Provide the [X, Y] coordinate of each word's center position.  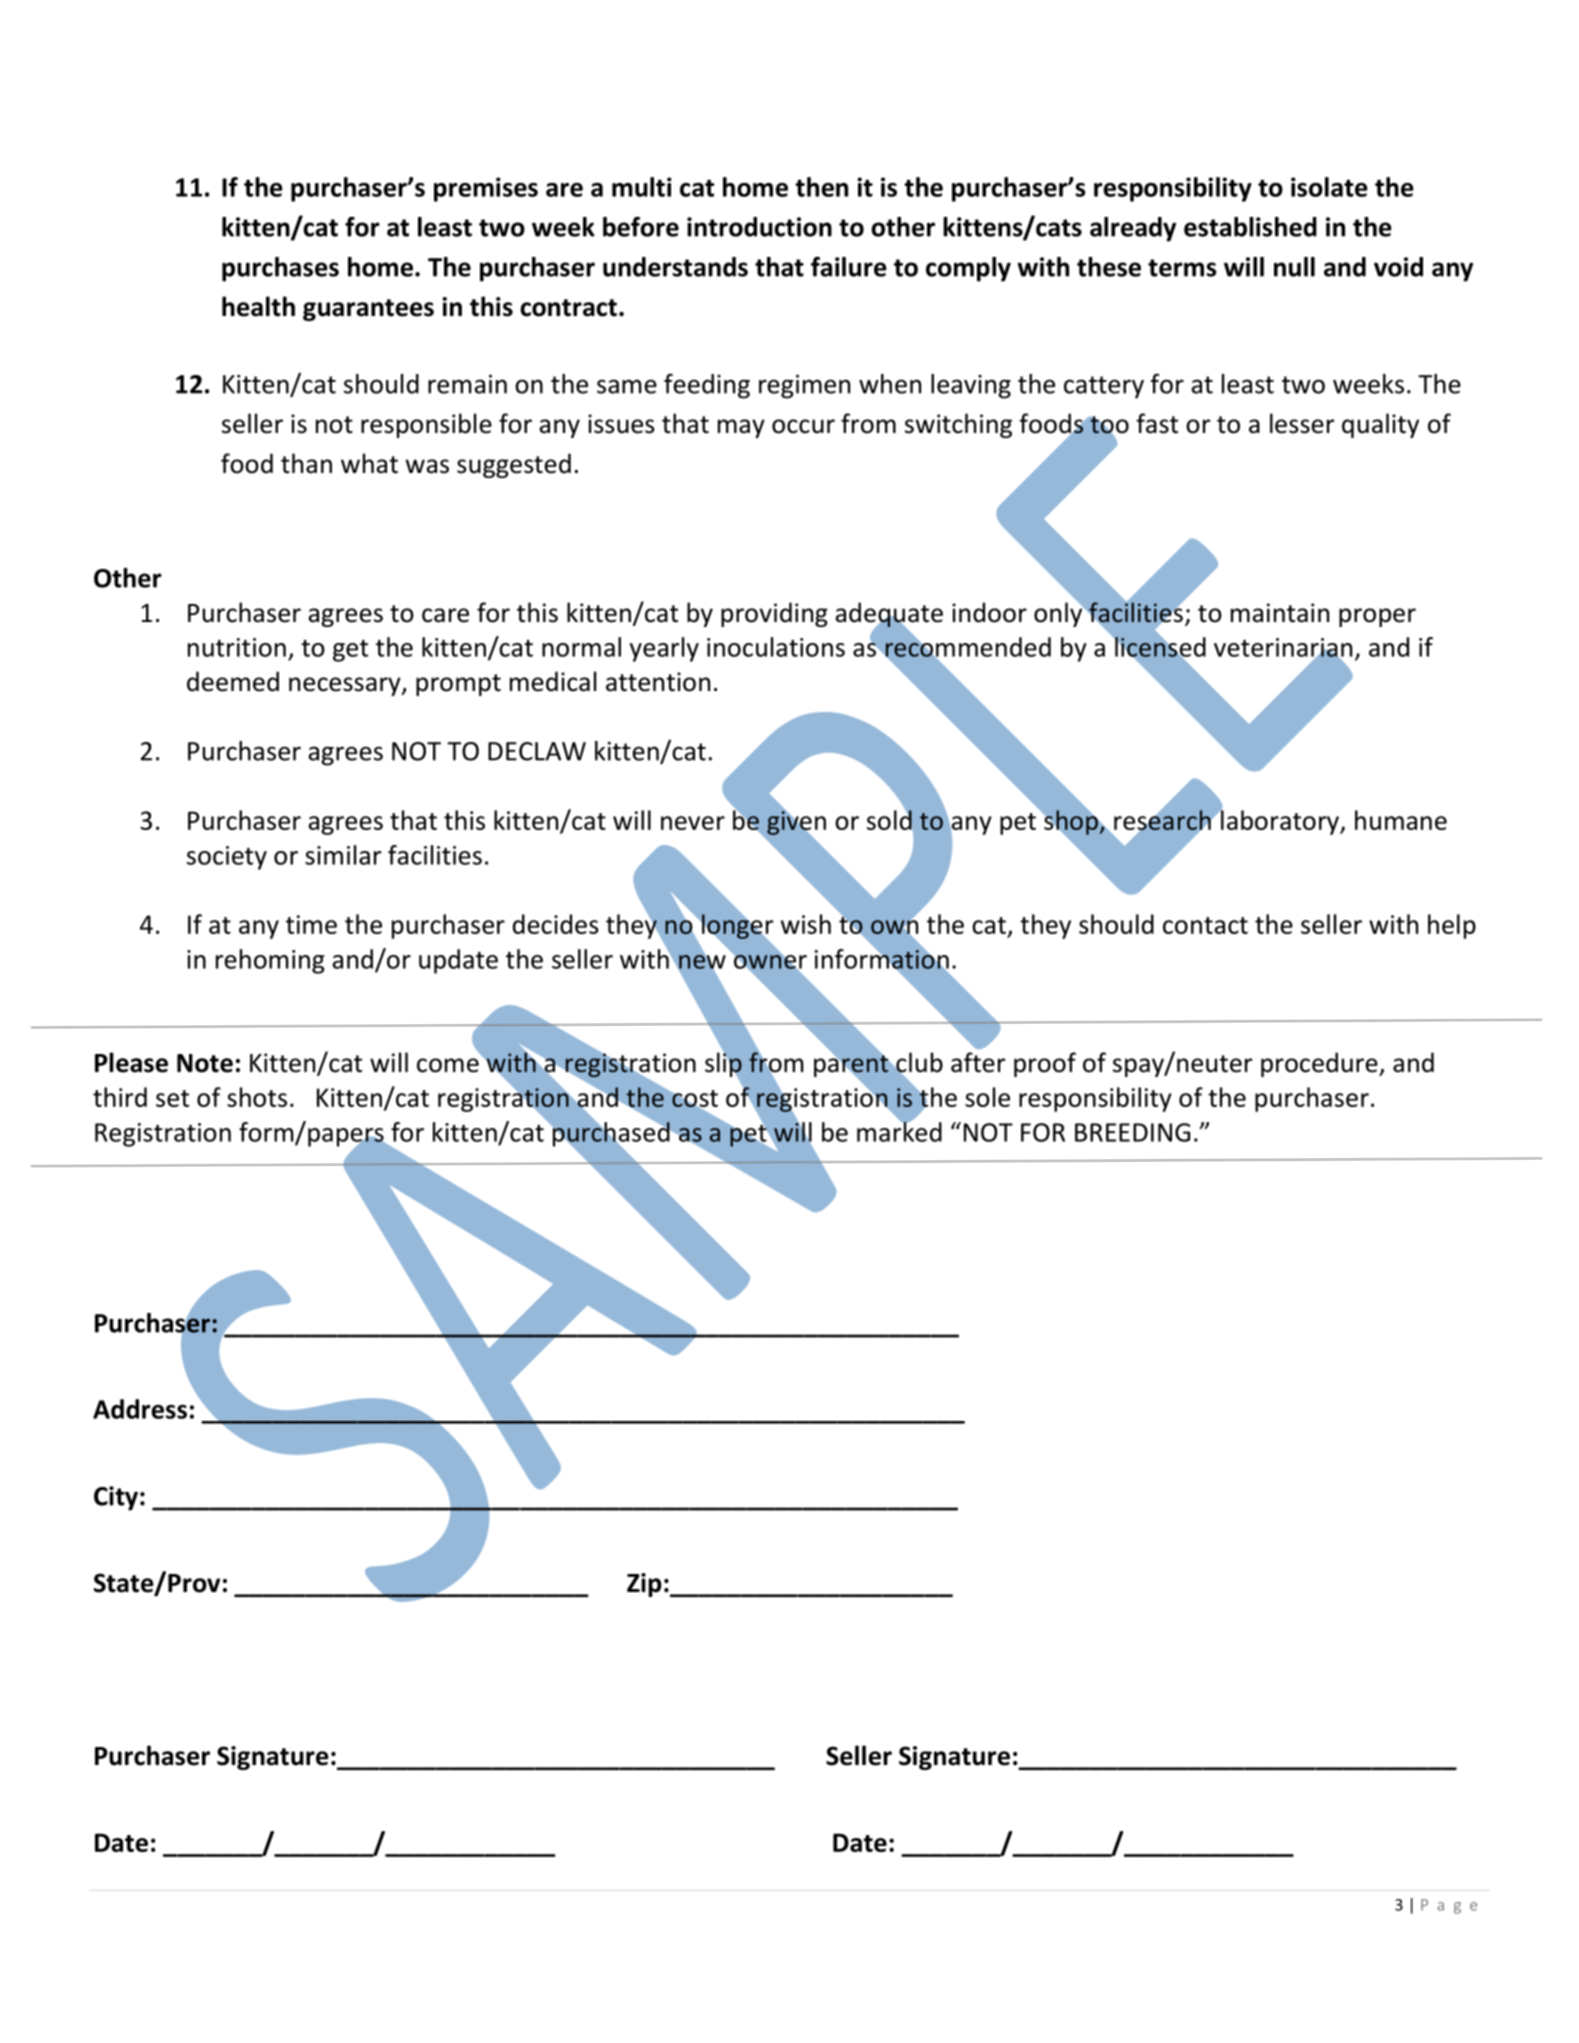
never [693, 823]
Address [140, 1409]
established [1250, 227]
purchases [280, 269]
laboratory [1280, 821]
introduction [759, 227]
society [227, 858]
